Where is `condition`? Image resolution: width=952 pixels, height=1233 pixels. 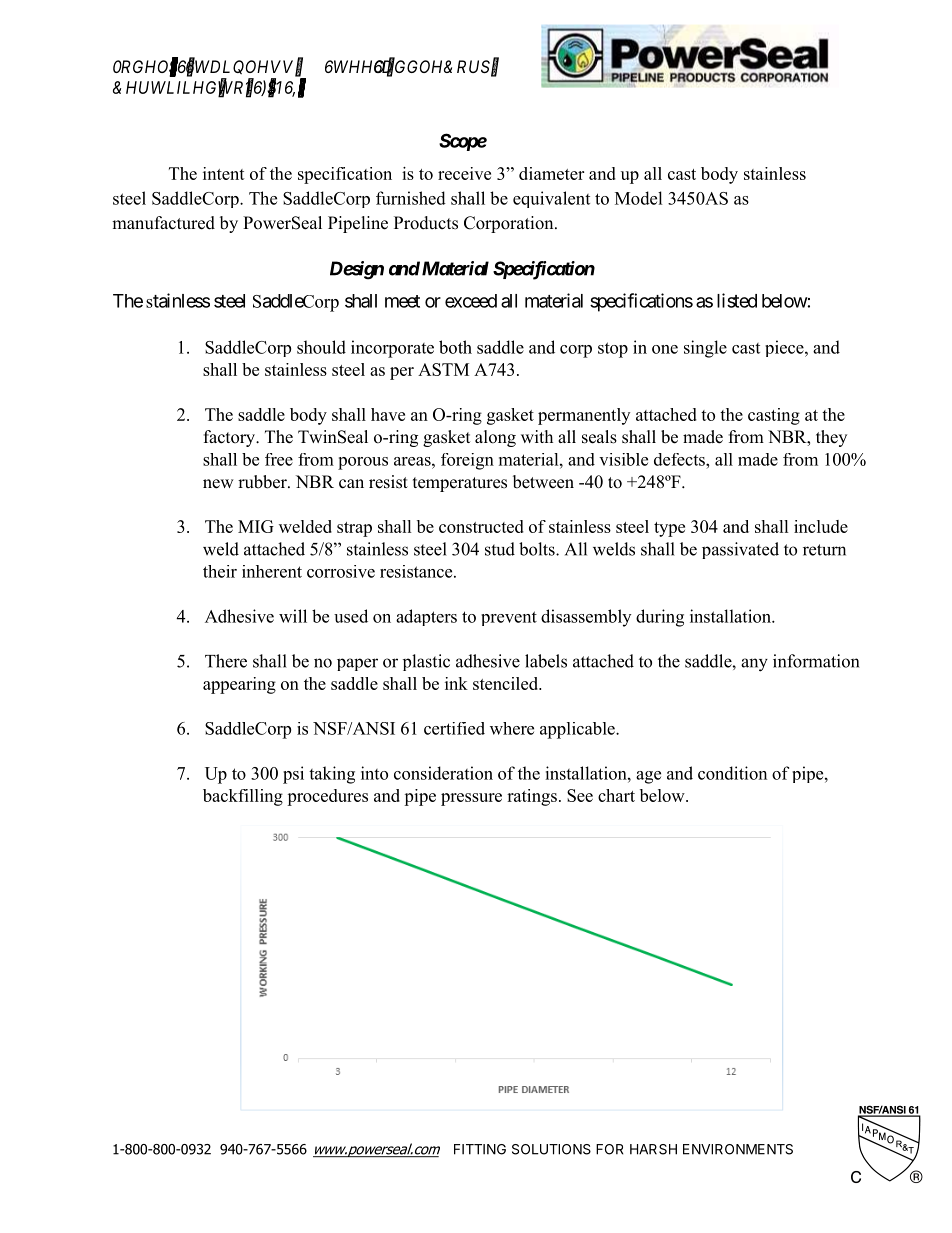
condition is located at coordinates (732, 773).
